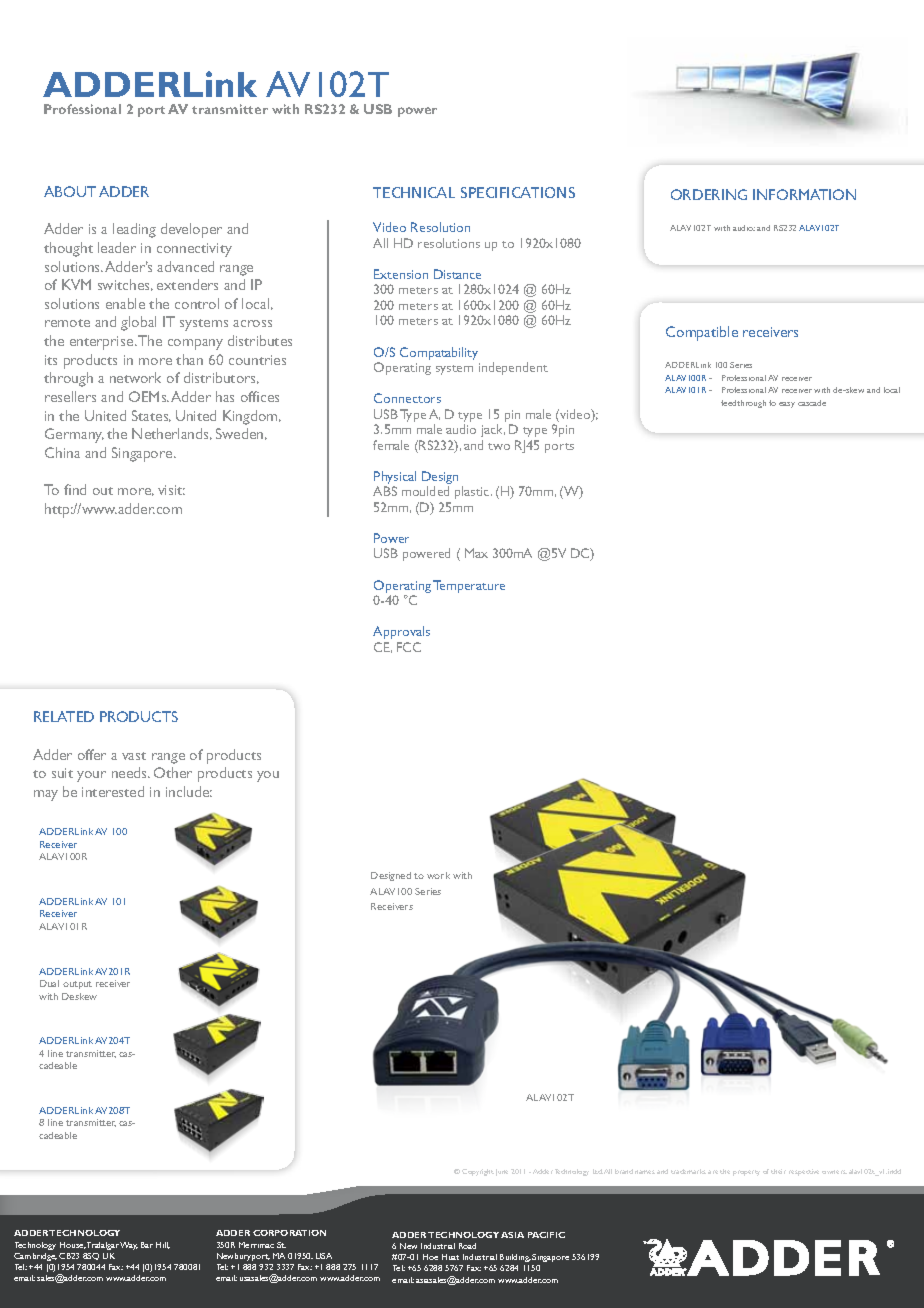 This screenshot has height=1308, width=924. I want to click on easy, so click(787, 405).
